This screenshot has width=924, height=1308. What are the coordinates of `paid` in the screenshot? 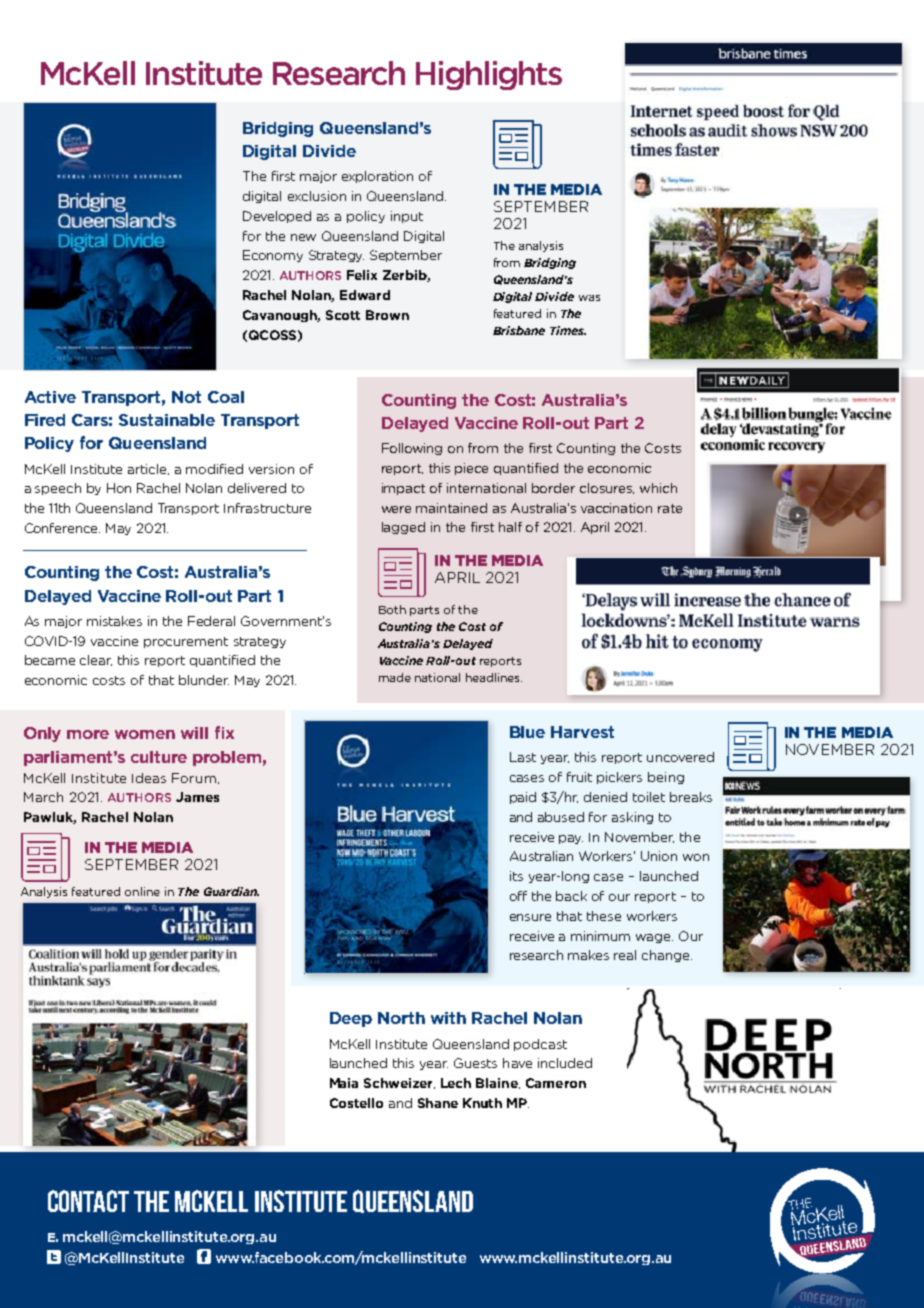 It's located at (523, 798).
